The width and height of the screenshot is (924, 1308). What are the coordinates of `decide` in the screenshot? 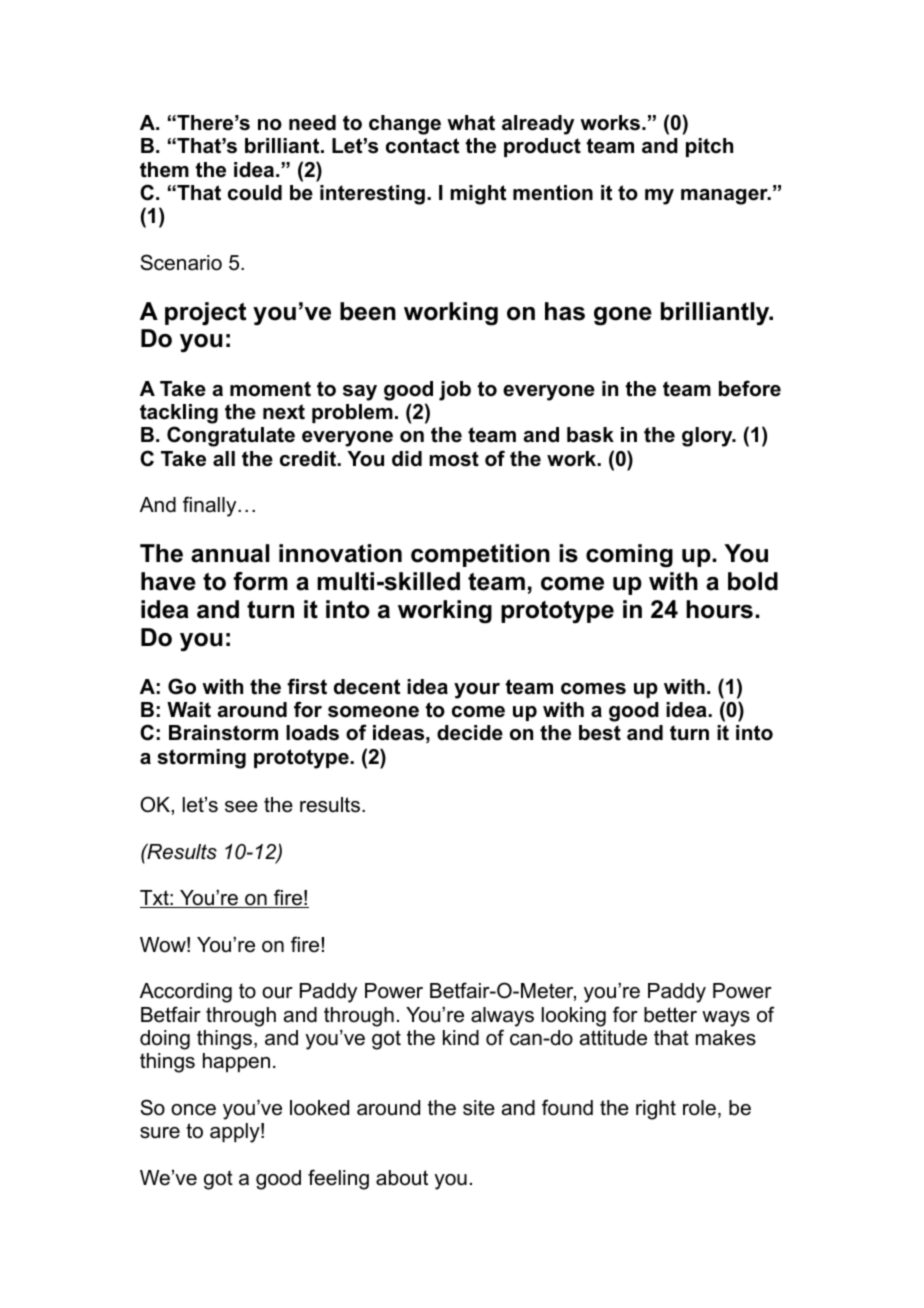 It's located at (470, 733).
